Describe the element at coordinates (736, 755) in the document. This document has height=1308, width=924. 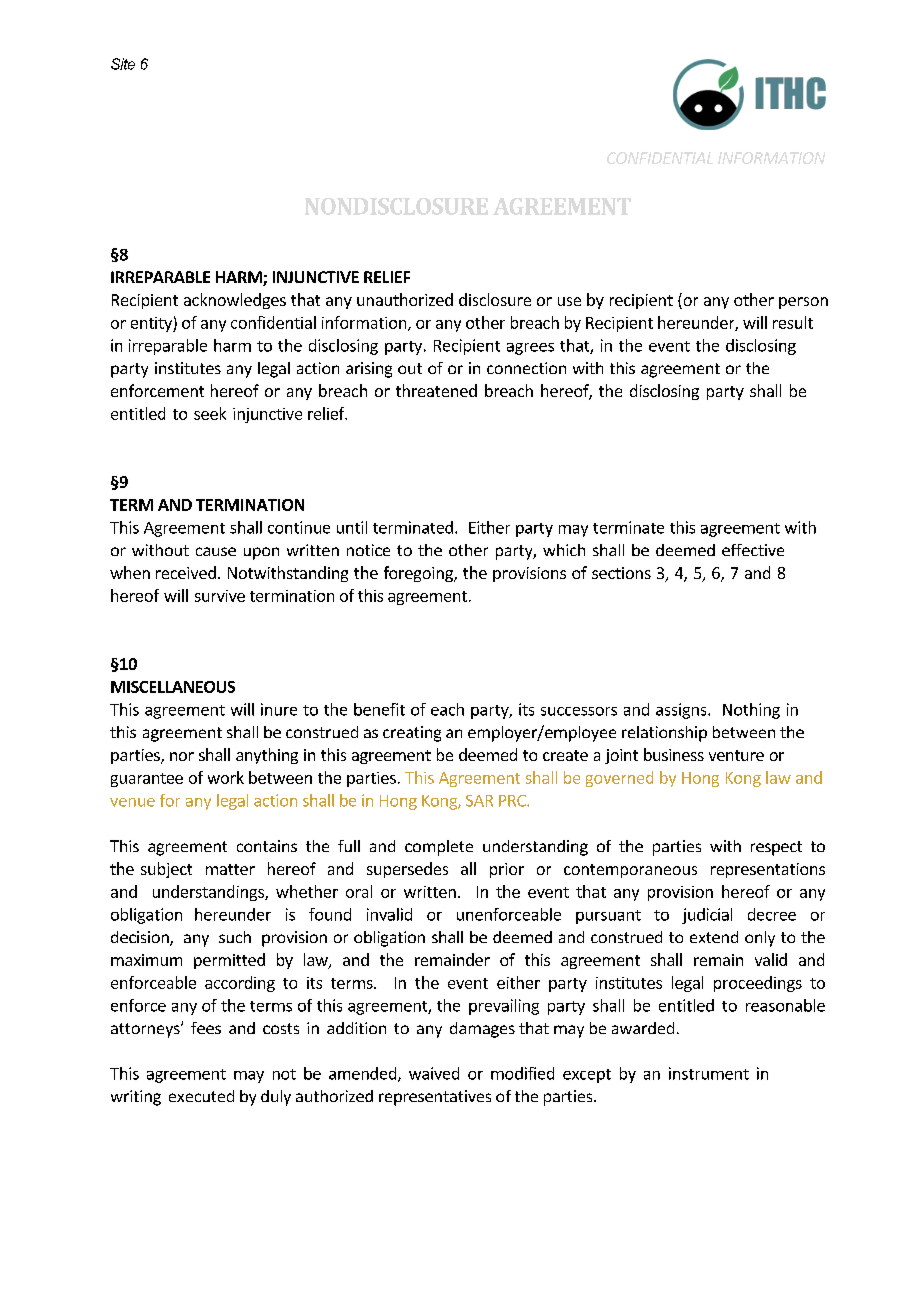
I see `venture` at that location.
